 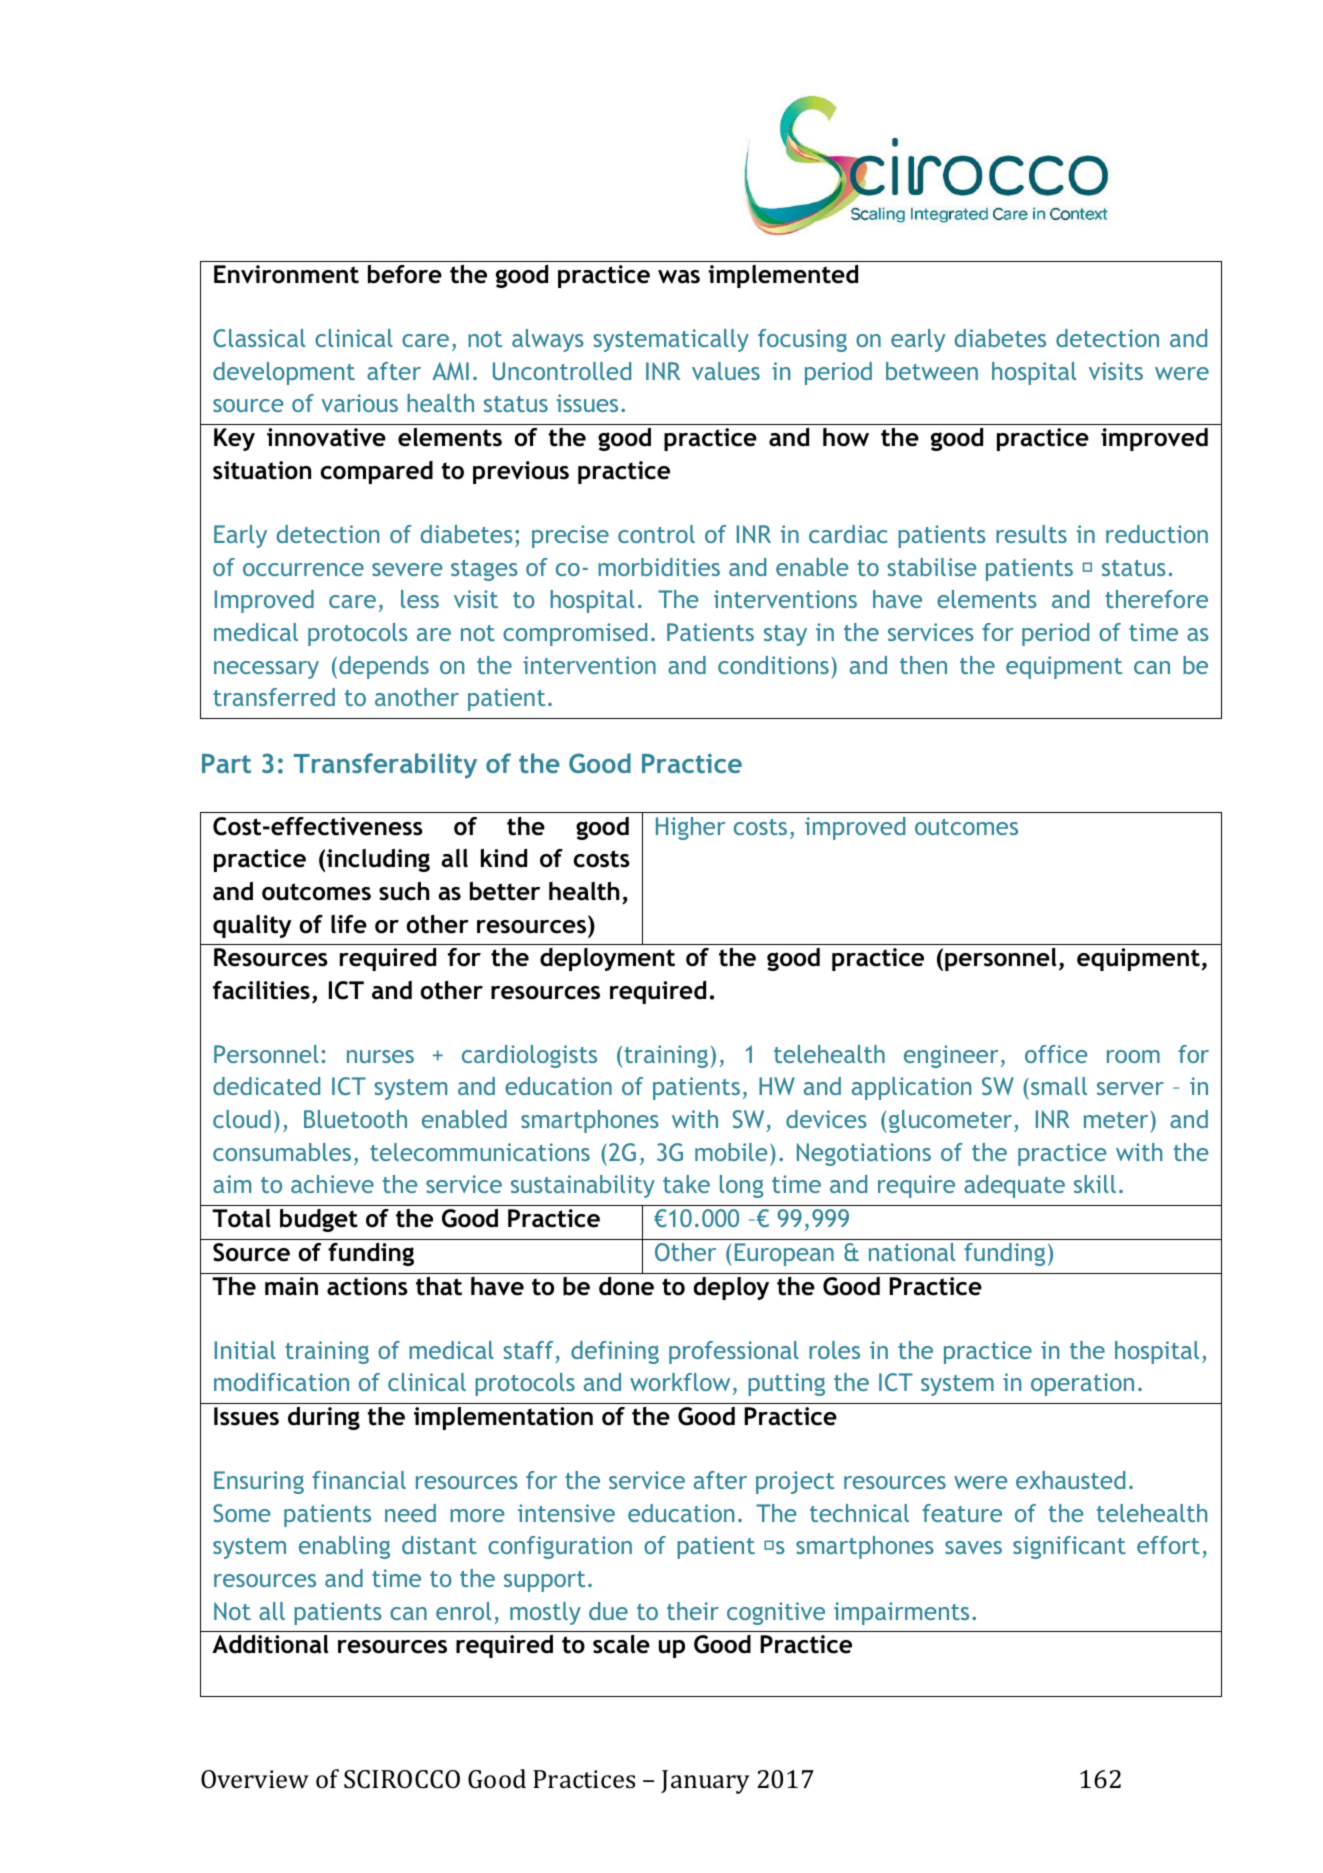 What do you see at coordinates (680, 1382) in the screenshot?
I see `workflow` at bounding box center [680, 1382].
